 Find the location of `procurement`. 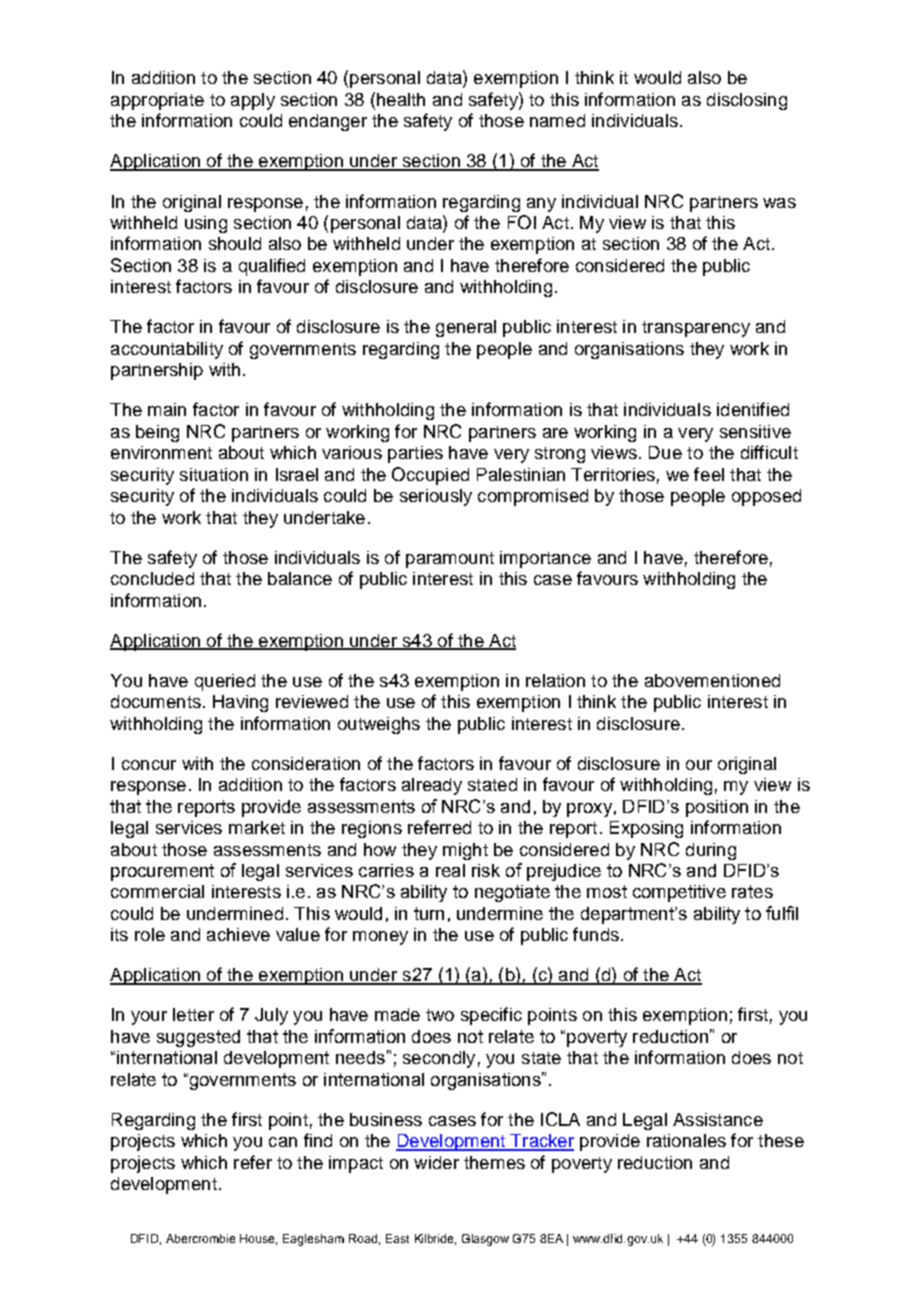

procurement is located at coordinates (162, 872).
